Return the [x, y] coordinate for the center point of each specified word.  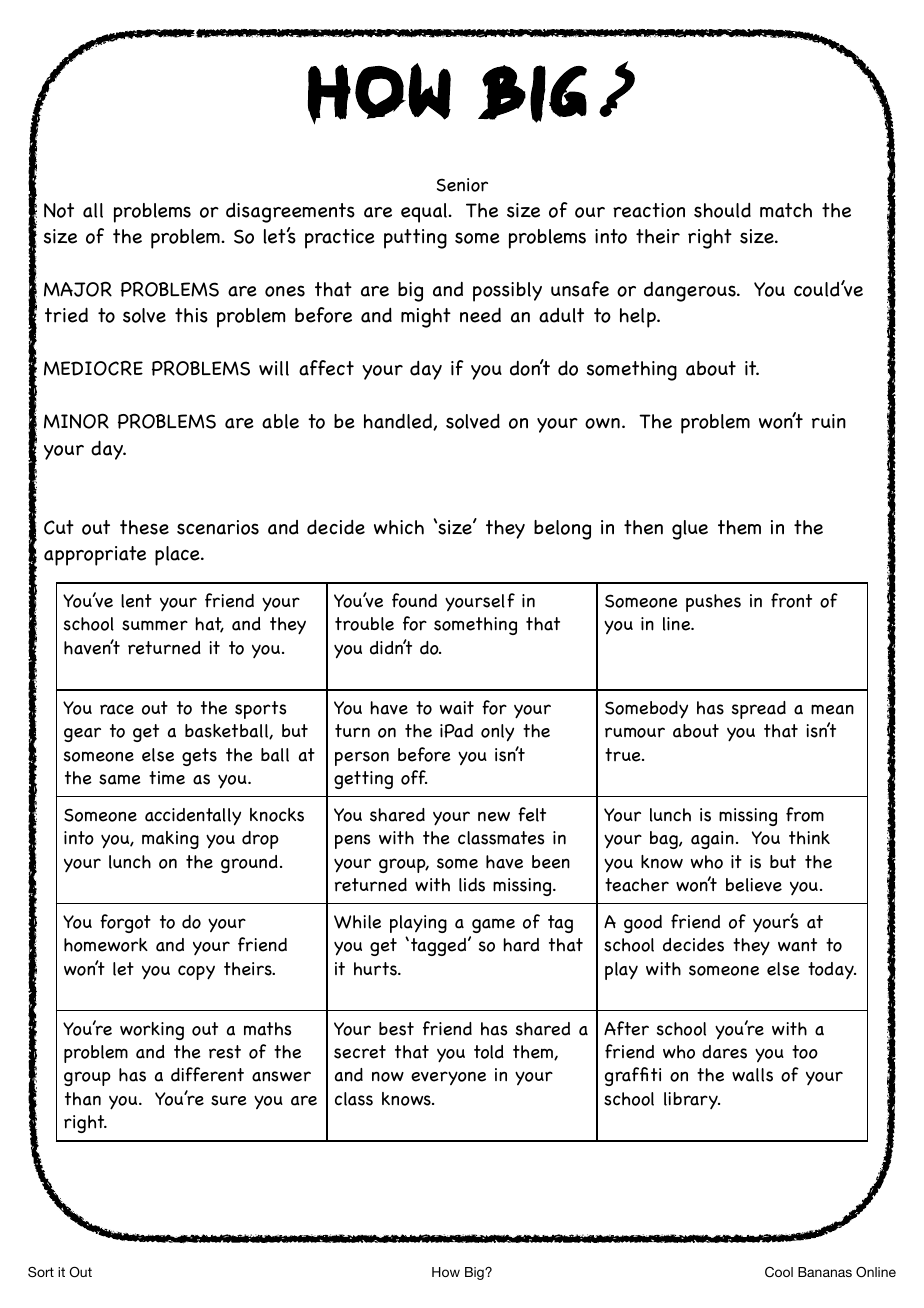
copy [196, 972]
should [722, 210]
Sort [41, 1272]
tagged [440, 947]
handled [399, 421]
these [144, 527]
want [797, 945]
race [117, 709]
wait [457, 708]
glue [690, 530]
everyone [448, 1078]
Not [59, 210]
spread [759, 710]
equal [425, 213]
